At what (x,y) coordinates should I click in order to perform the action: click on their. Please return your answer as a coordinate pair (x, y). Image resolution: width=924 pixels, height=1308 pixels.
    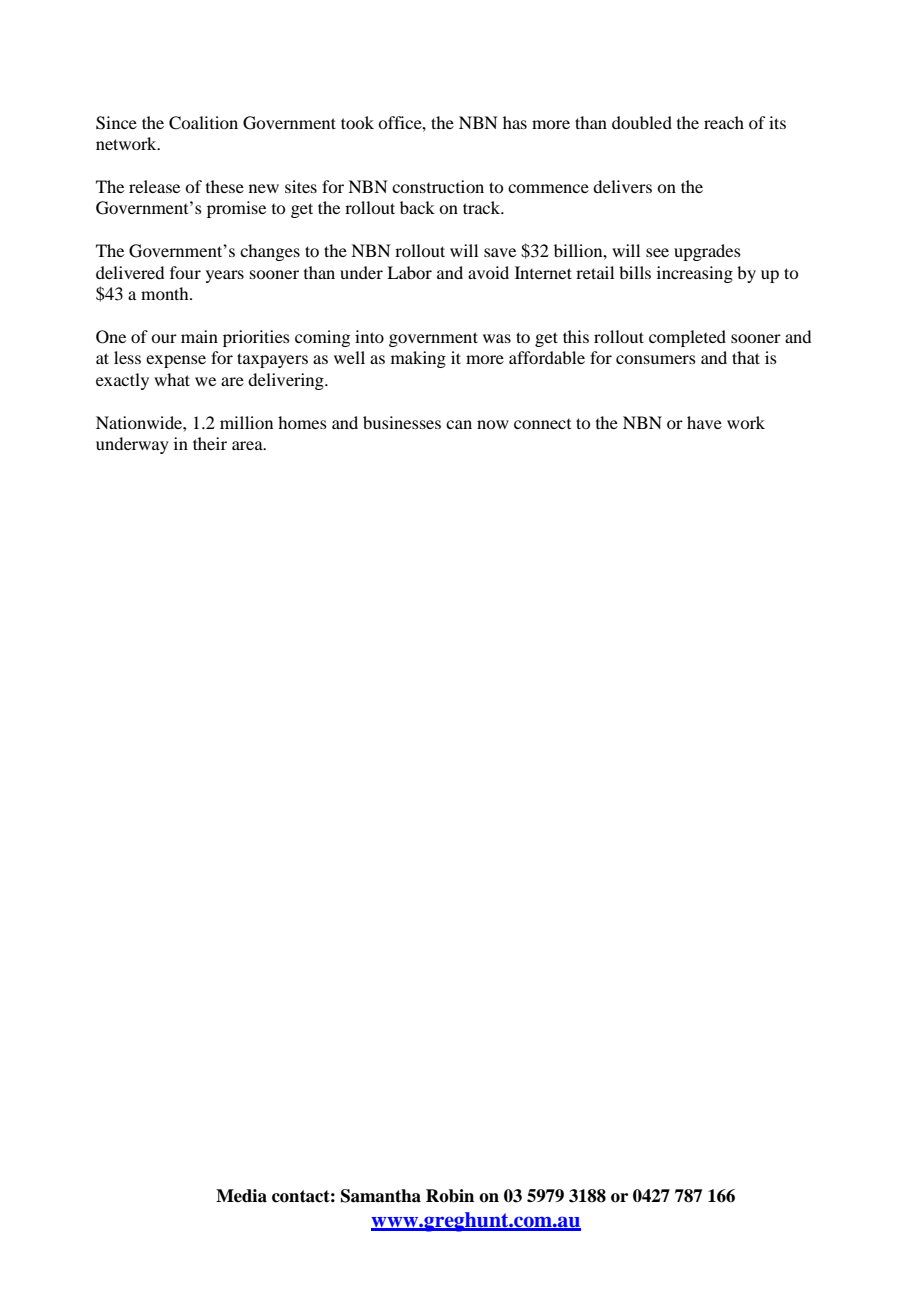
    Looking at the image, I should click on (210, 443).
